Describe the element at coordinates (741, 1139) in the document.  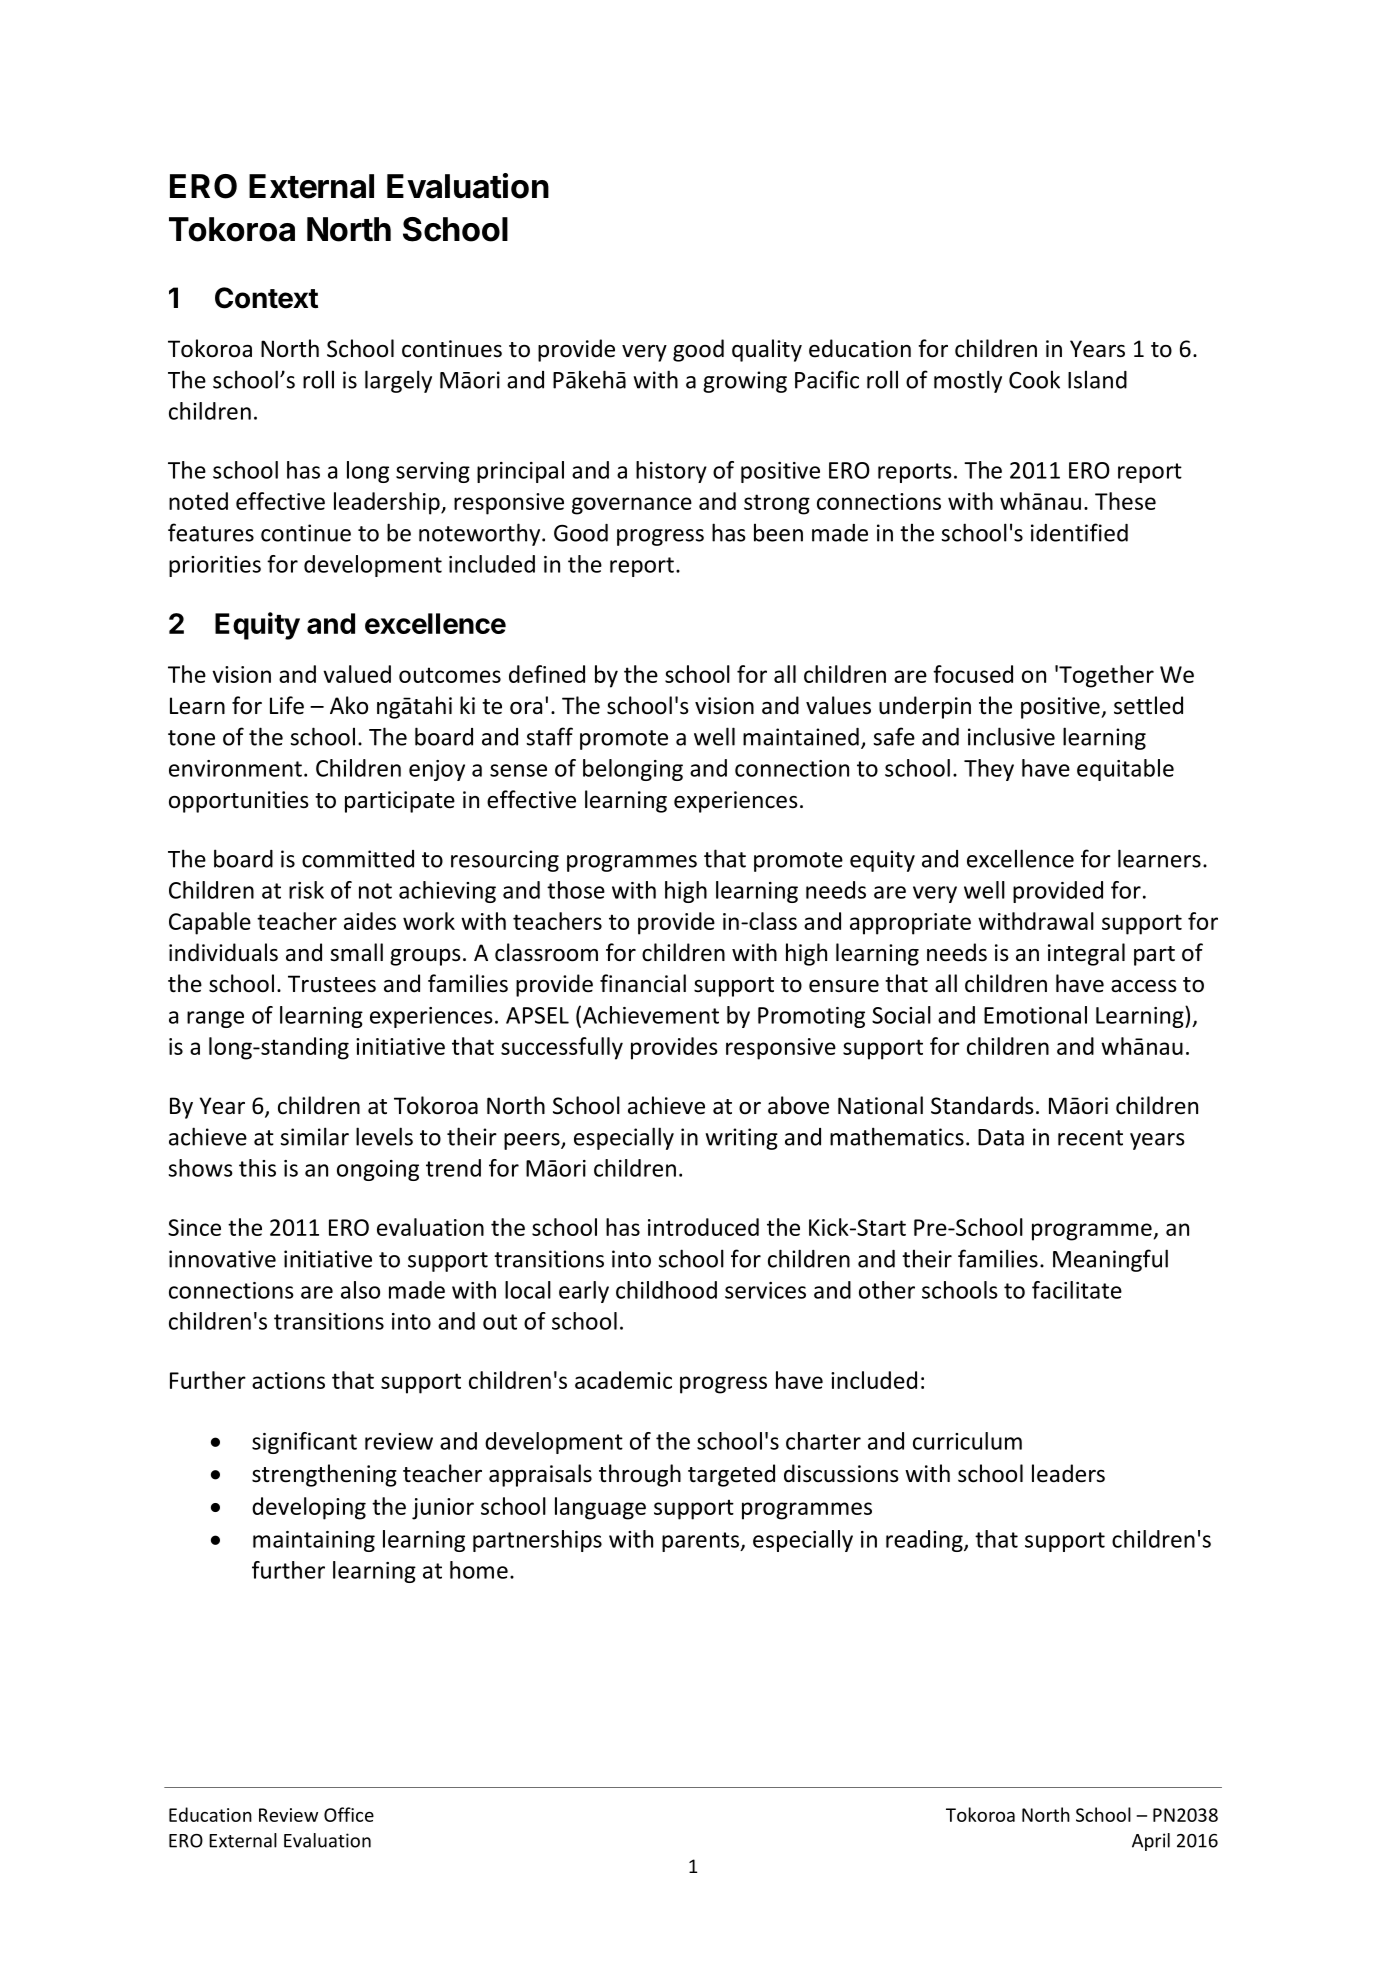
I see `writing` at that location.
